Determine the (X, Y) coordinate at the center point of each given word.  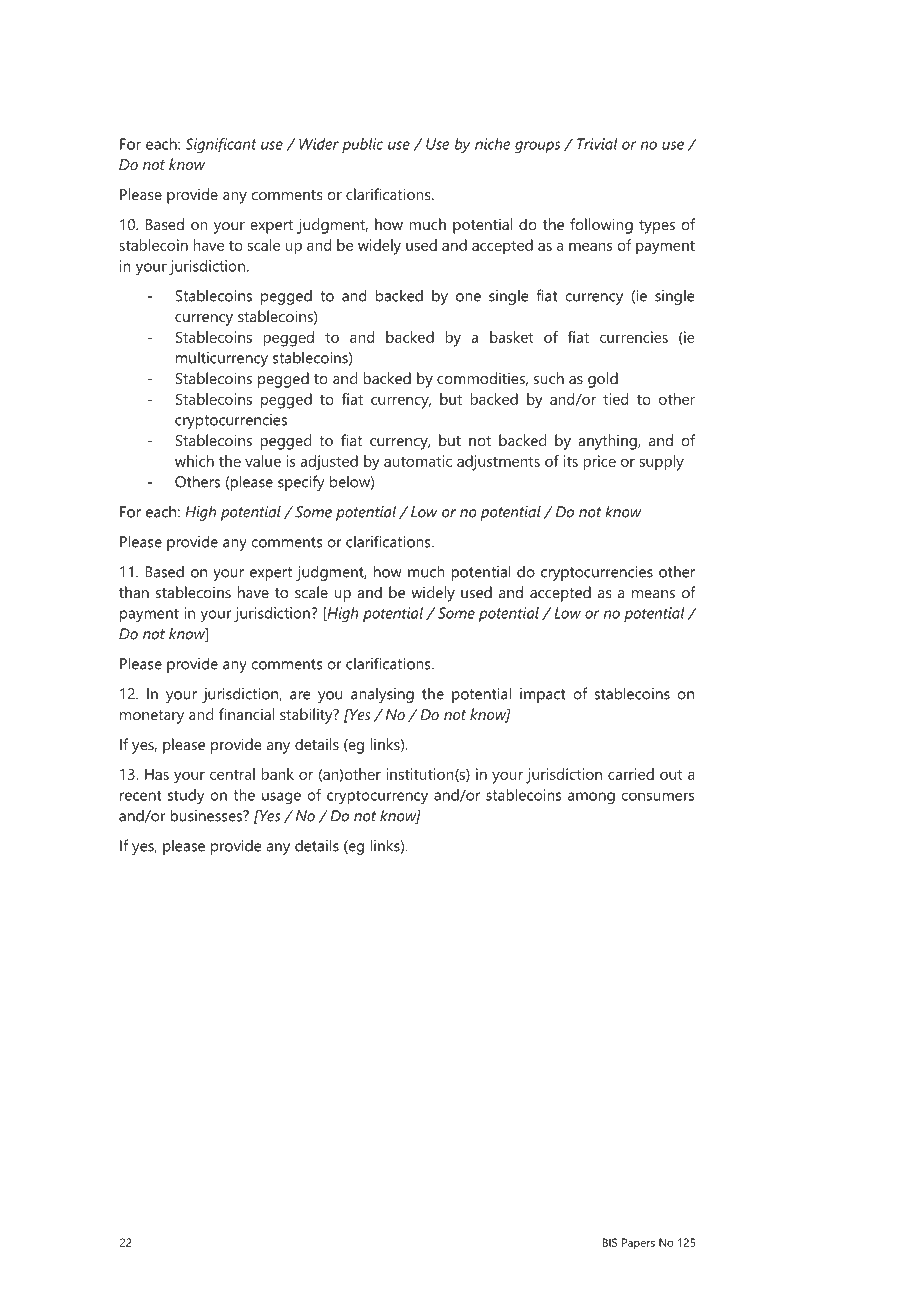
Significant (221, 145)
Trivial (597, 144)
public (362, 145)
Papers (638, 1244)
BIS (610, 1242)
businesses (207, 815)
